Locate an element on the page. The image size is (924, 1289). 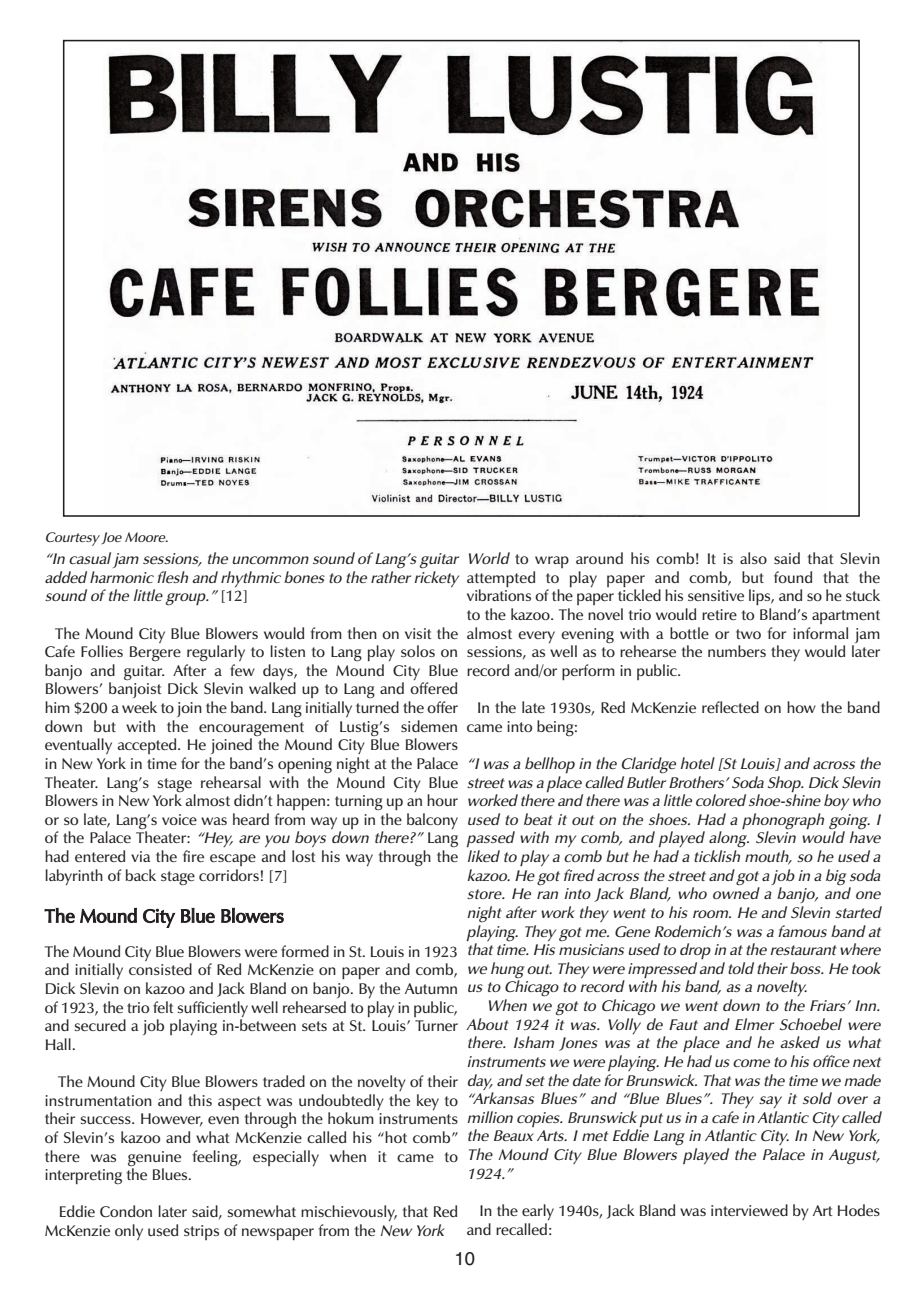
Follies is located at coordinates (102, 651).
